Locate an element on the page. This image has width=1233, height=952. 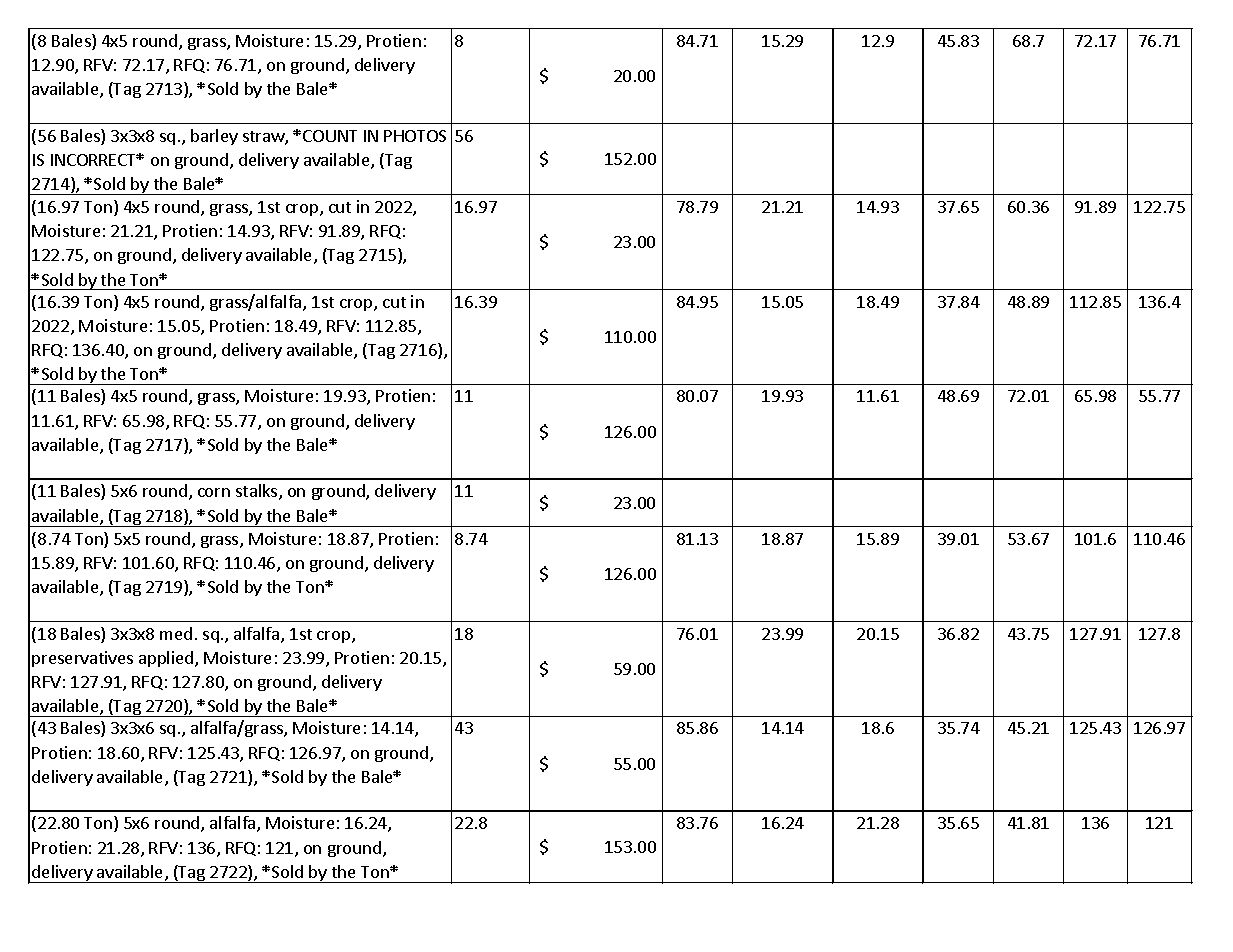
corn is located at coordinates (214, 492).
